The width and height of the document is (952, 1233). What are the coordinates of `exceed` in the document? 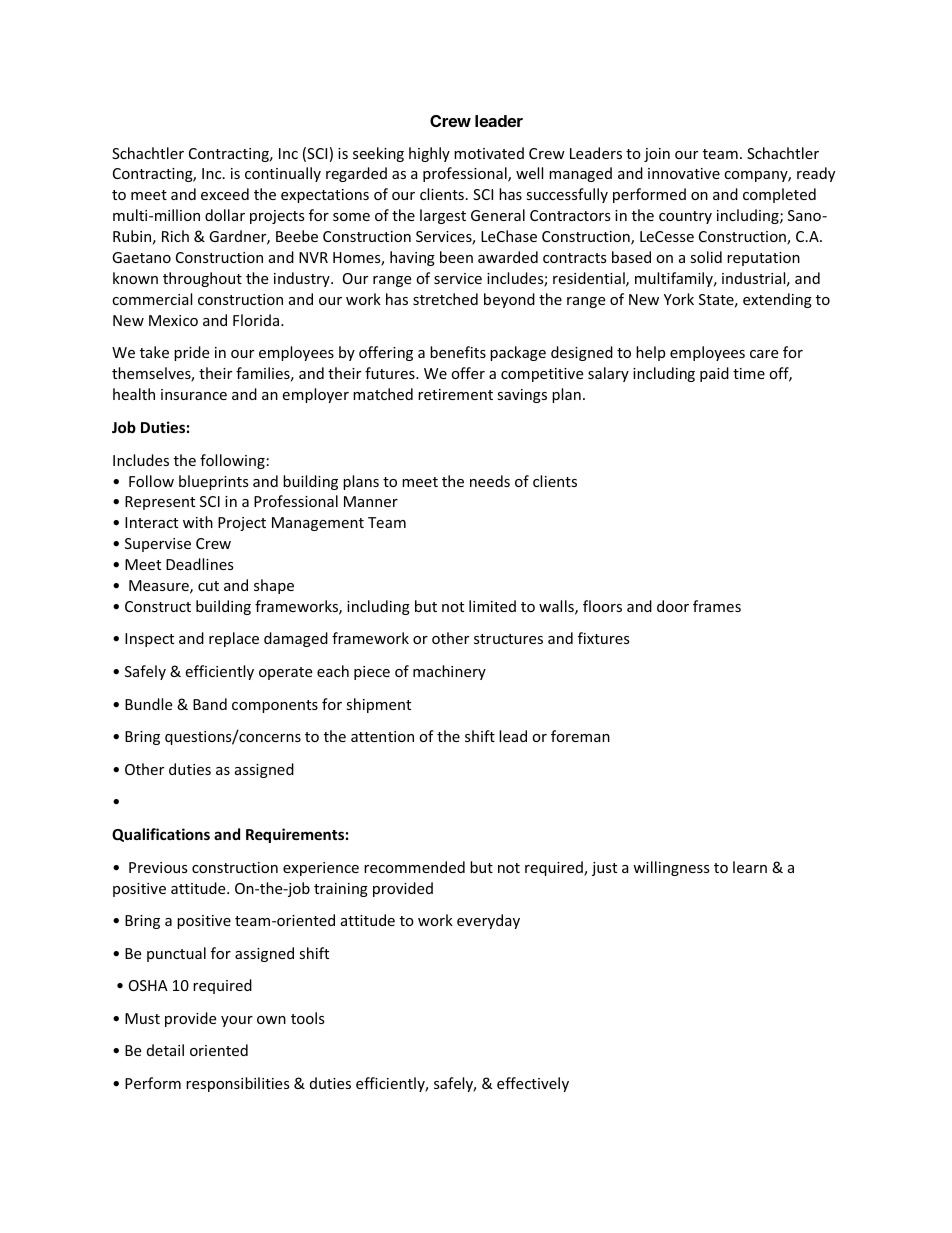 It's located at (225, 194).
